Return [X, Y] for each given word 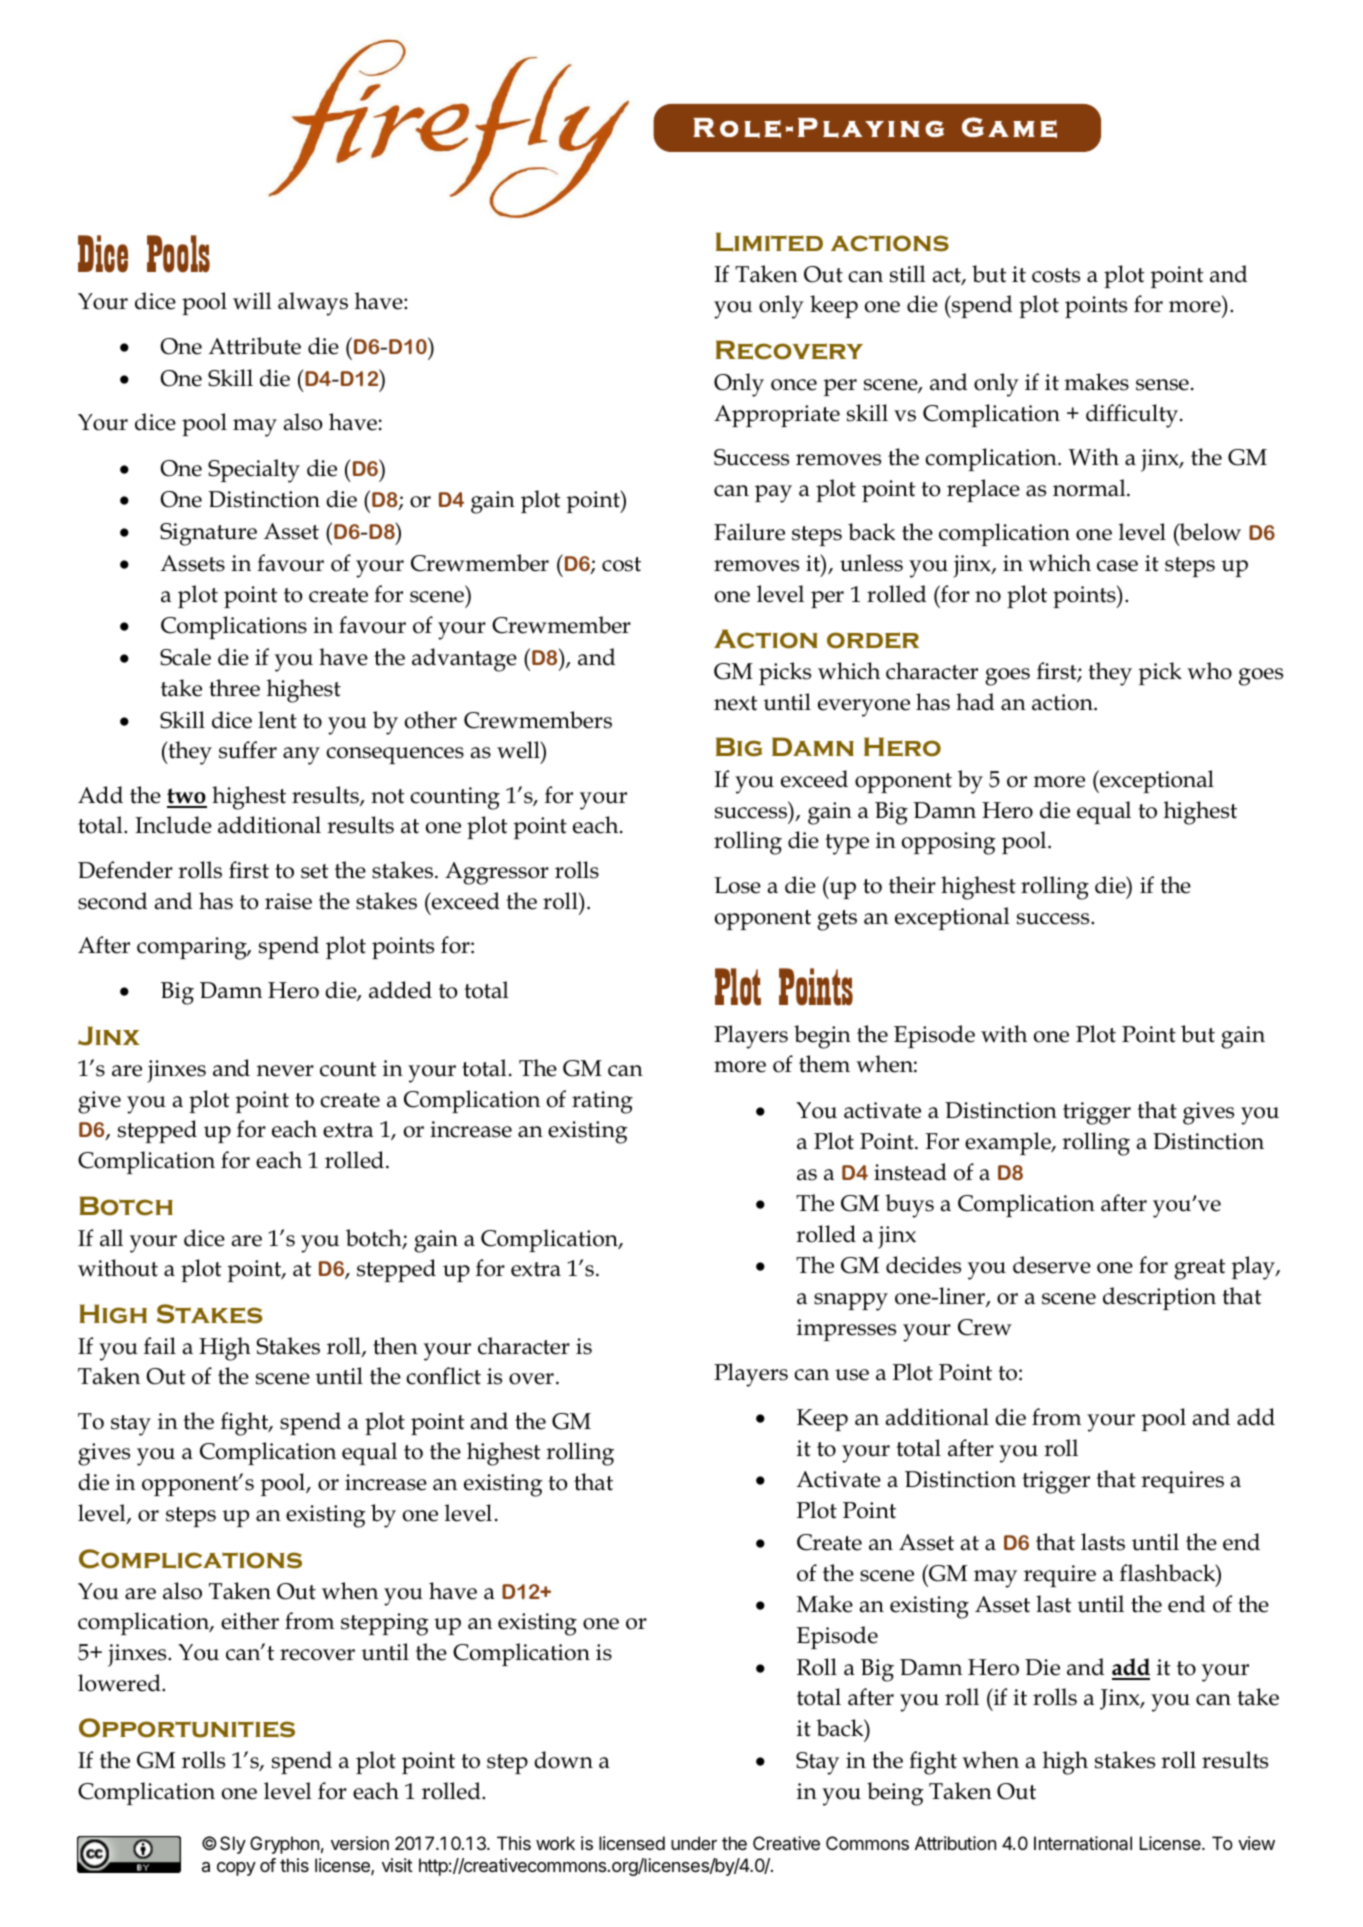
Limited [769, 242]
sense [1162, 385]
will [252, 300]
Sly [233, 1845]
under [694, 1843]
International [1083, 1843]
